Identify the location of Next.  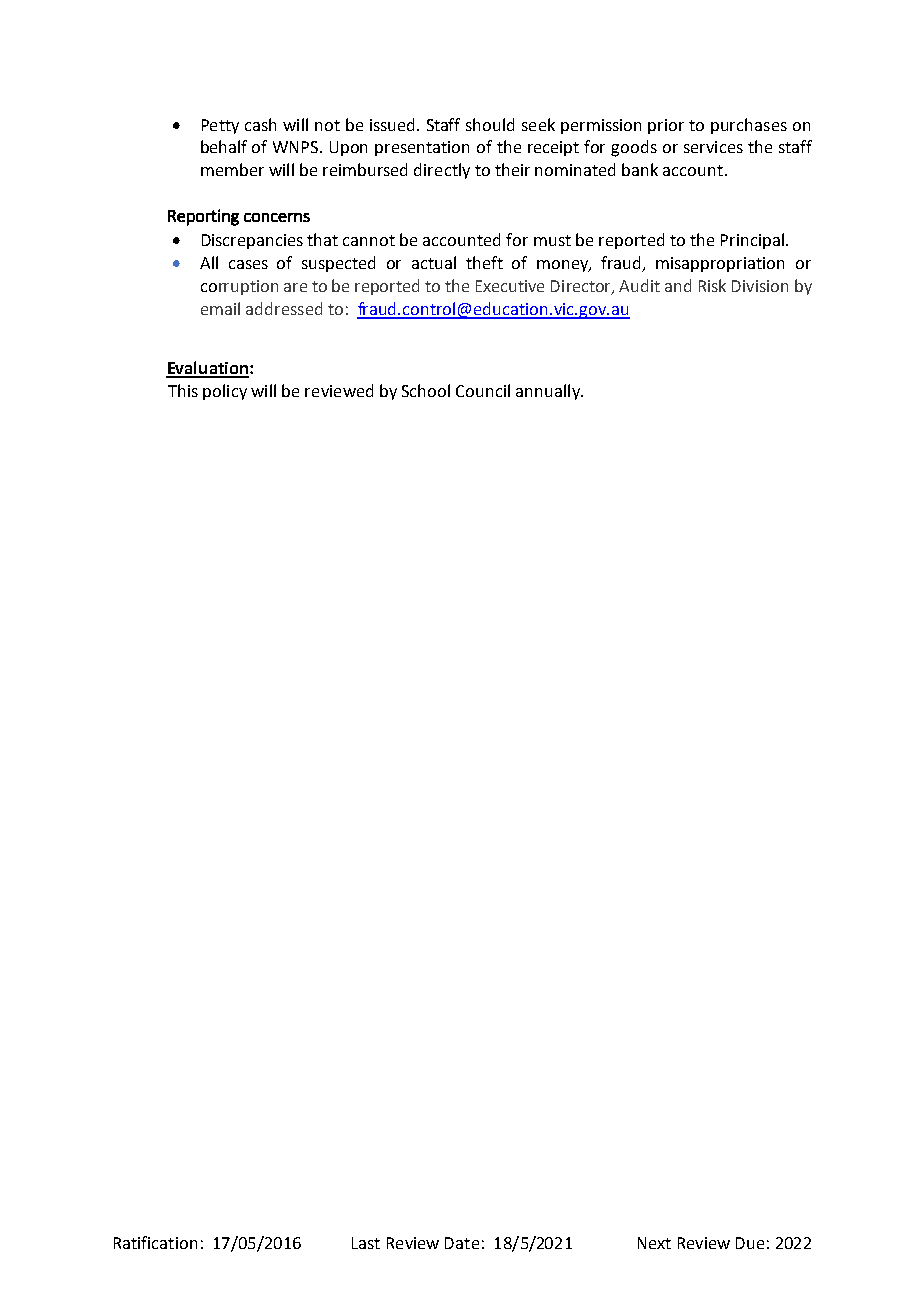
(654, 1243).
